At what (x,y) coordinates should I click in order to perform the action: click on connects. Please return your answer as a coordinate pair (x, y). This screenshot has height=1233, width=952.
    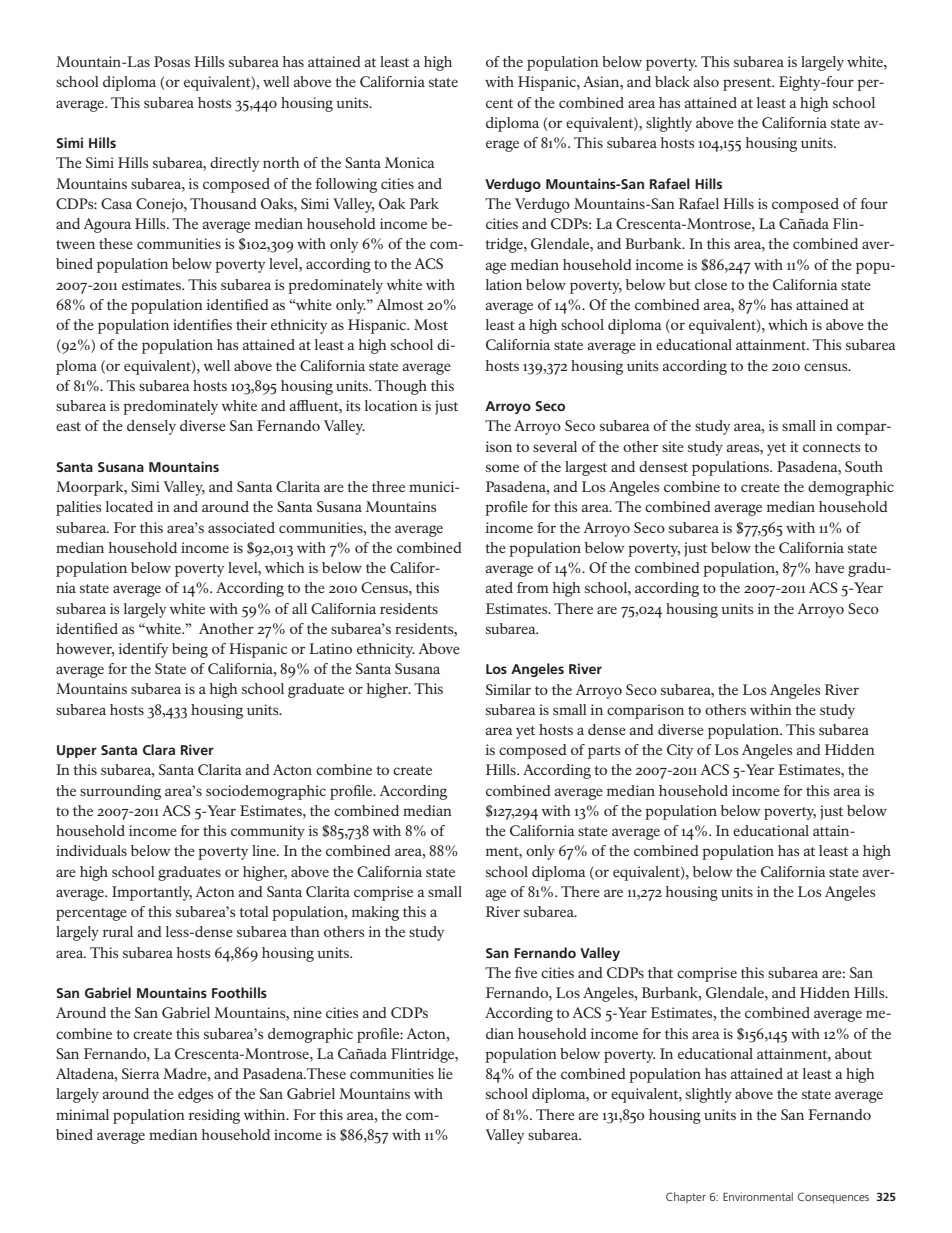
    Looking at the image, I should click on (831, 447).
